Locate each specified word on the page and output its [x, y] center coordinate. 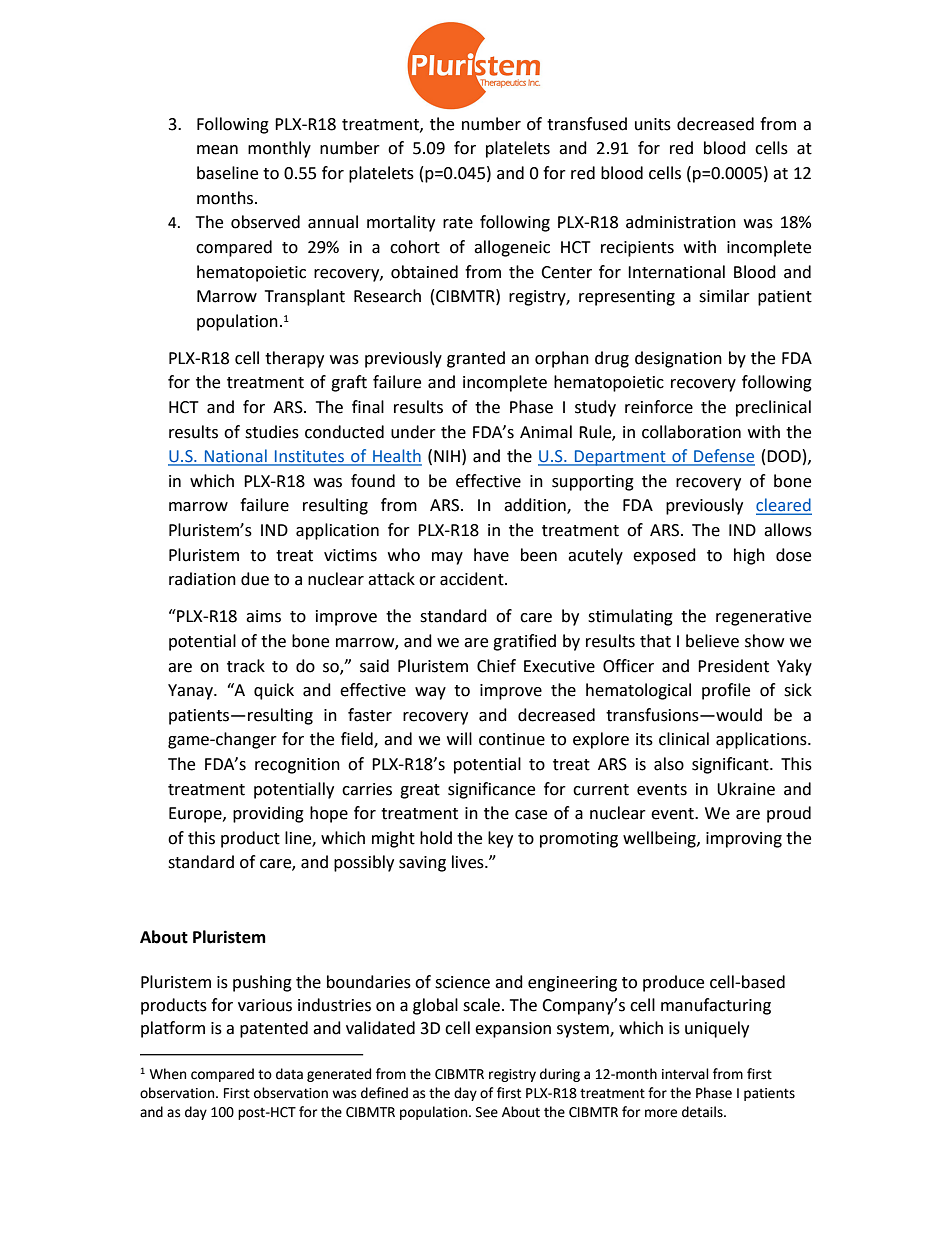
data [289, 1074]
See [487, 1112]
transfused [587, 124]
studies [272, 432]
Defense [723, 457]
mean [217, 150]
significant [731, 765]
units [653, 124]
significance [491, 790]
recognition [297, 766]
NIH [447, 456]
